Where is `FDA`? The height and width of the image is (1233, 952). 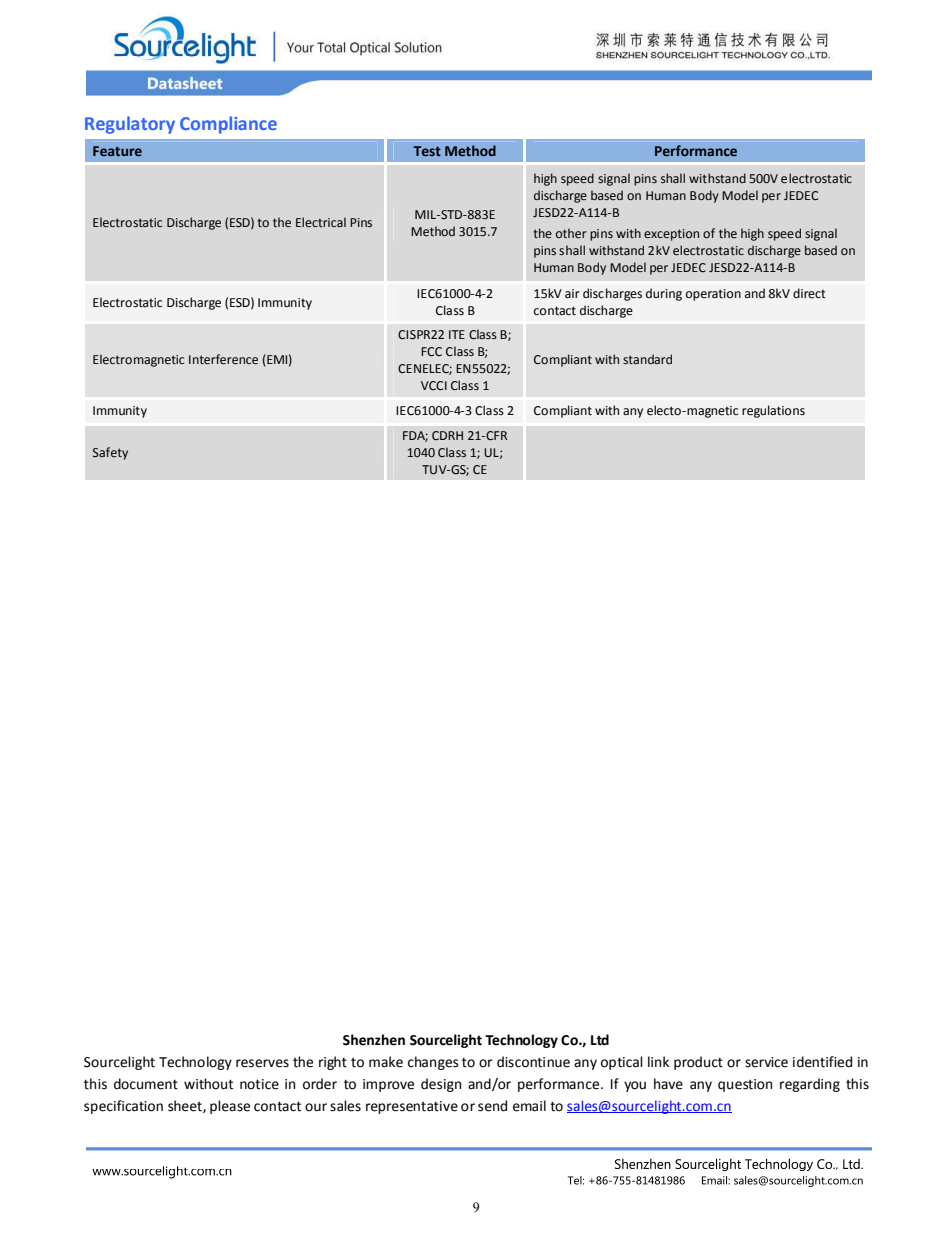
FDA is located at coordinates (415, 436).
